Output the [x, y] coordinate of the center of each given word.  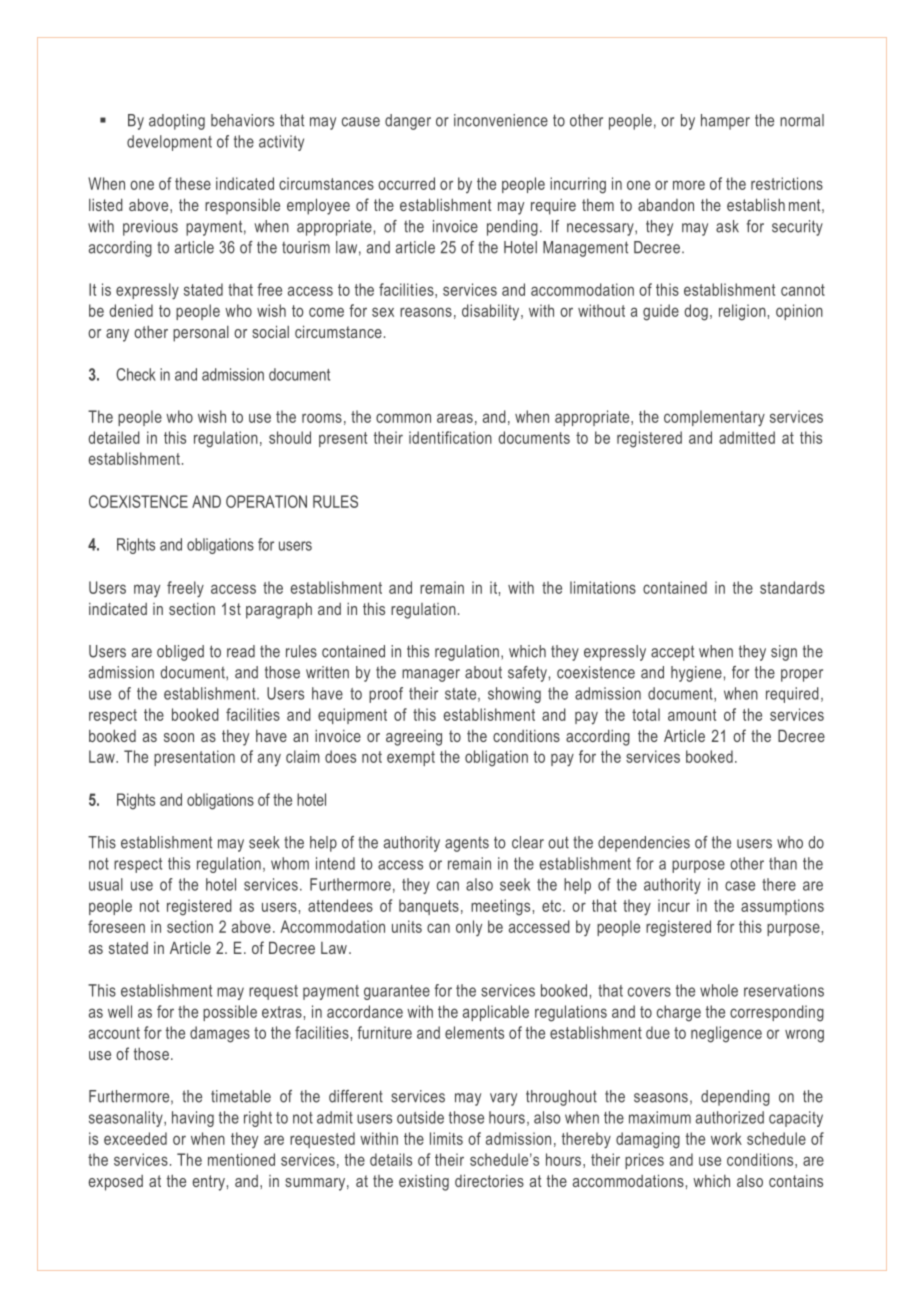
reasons [426, 312]
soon [179, 737]
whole [719, 990]
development [169, 143]
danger [408, 122]
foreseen [116, 926]
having [193, 1119]
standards [792, 587]
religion [742, 312]
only [469, 928]
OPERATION [266, 501]
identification [450, 437]
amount [692, 715]
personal [201, 334]
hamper [725, 122]
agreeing [414, 738]
